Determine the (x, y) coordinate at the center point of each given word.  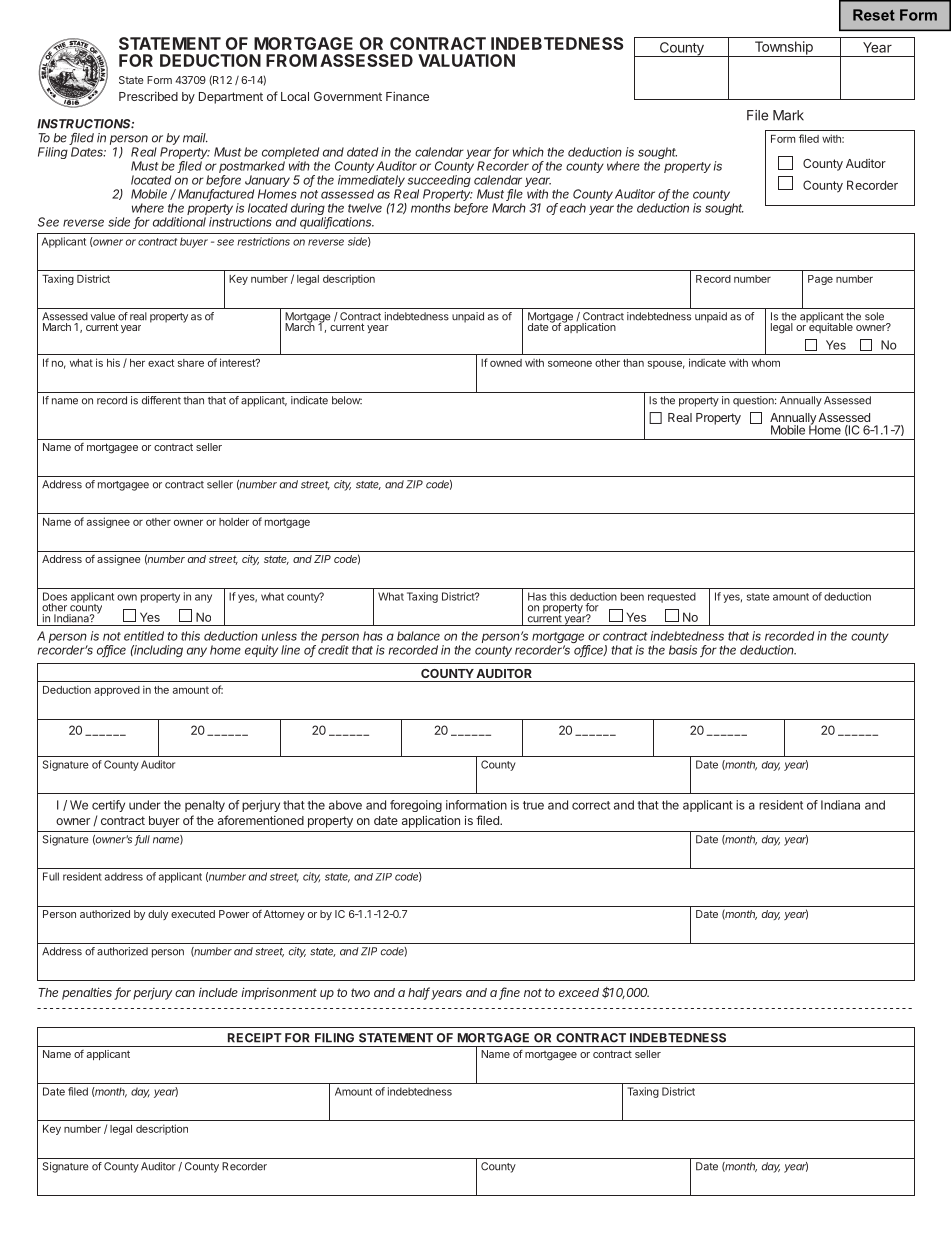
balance (418, 636)
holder (234, 522)
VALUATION (466, 60)
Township (783, 49)
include (218, 992)
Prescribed (148, 96)
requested (672, 597)
